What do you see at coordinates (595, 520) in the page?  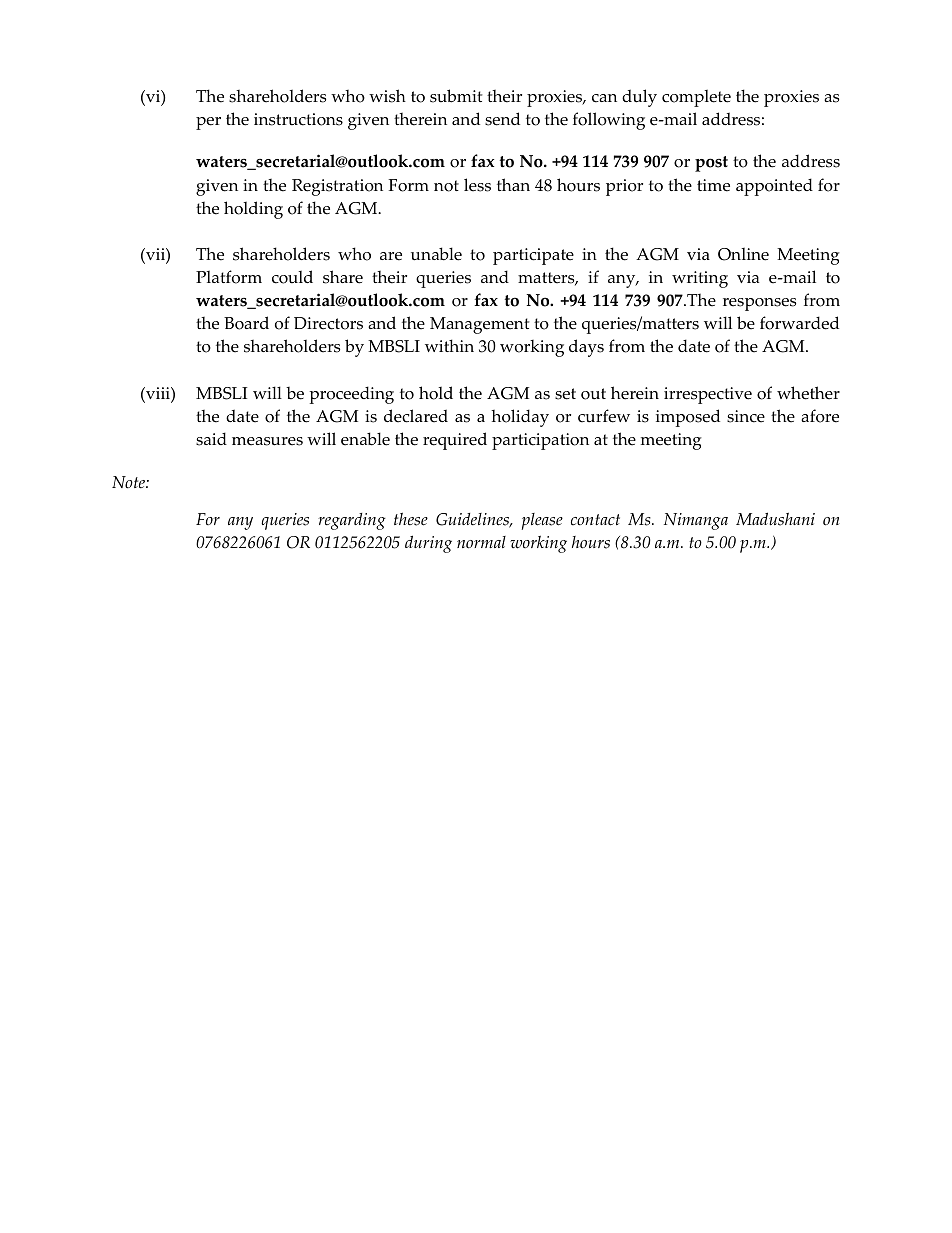 I see `contact` at bounding box center [595, 520].
